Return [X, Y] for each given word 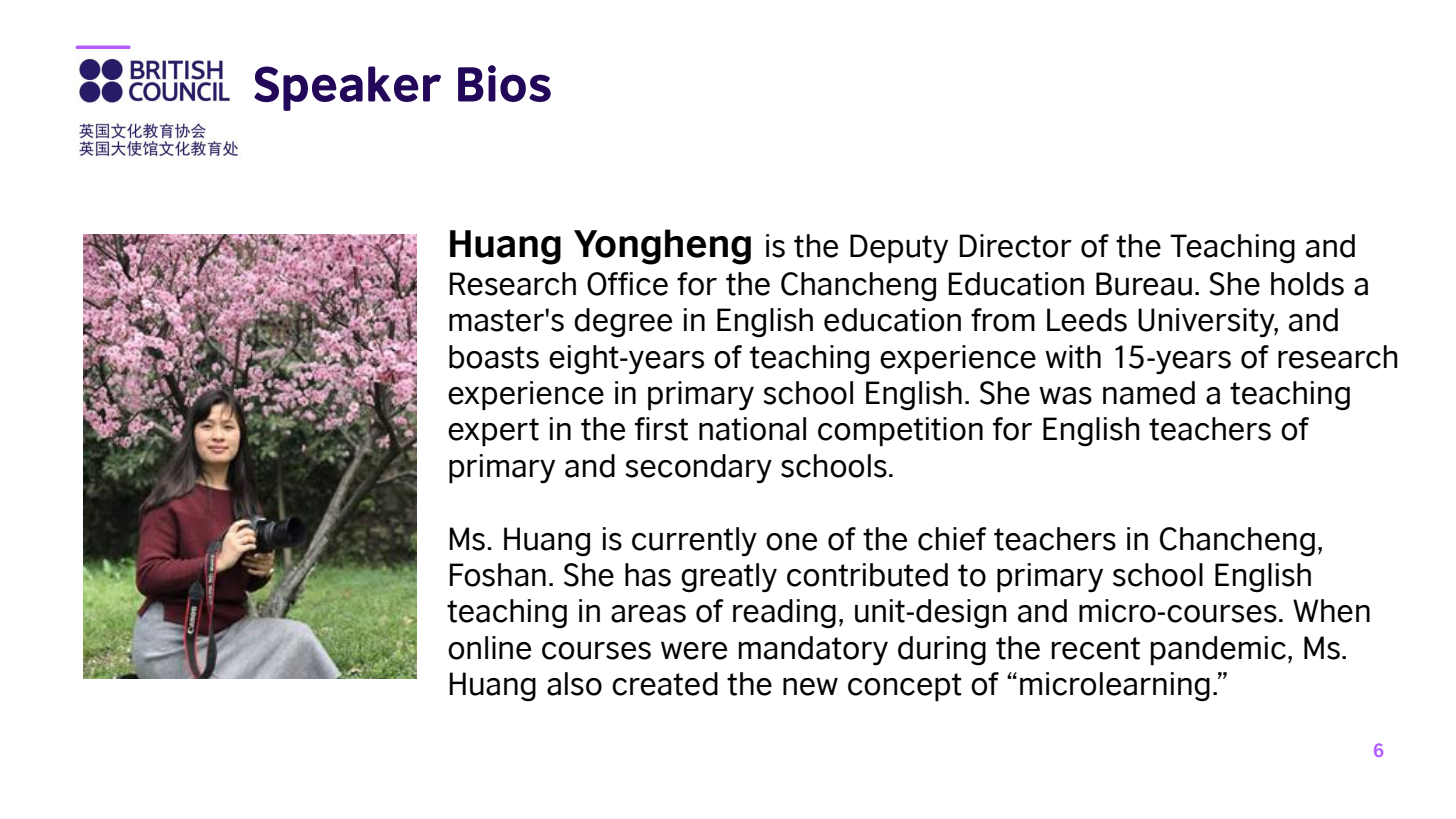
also [574, 684]
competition [900, 432]
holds [1307, 284]
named [1149, 393]
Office [627, 284]
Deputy [899, 249]
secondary [698, 469]
